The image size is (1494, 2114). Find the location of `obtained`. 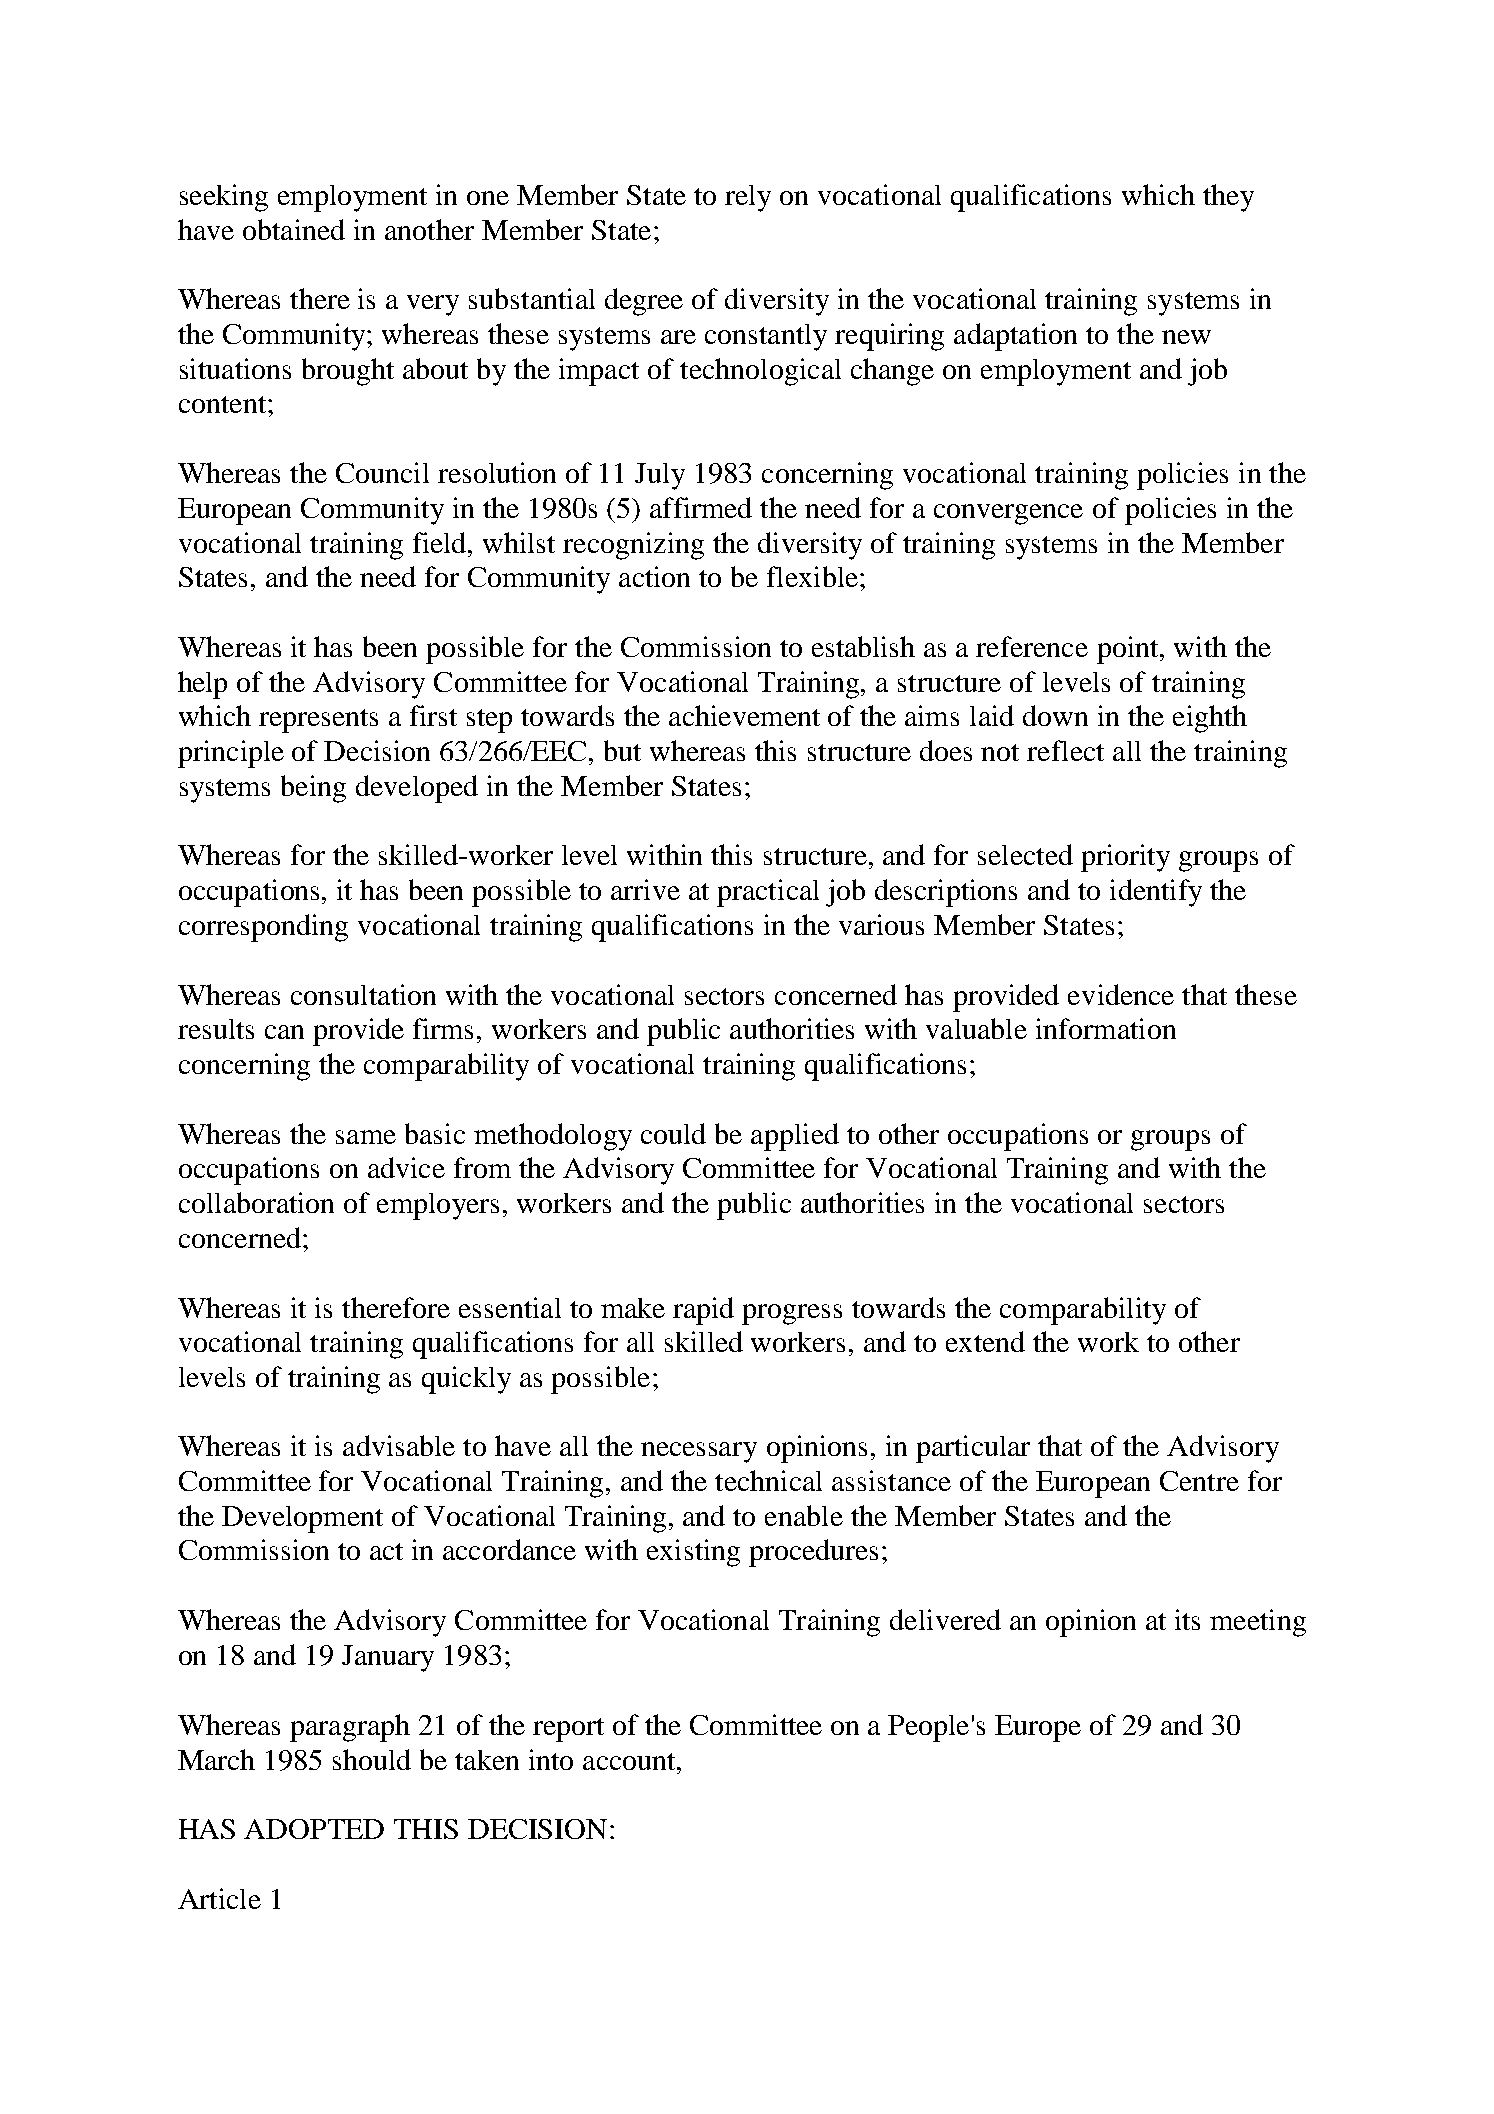

obtained is located at coordinates (294, 229).
